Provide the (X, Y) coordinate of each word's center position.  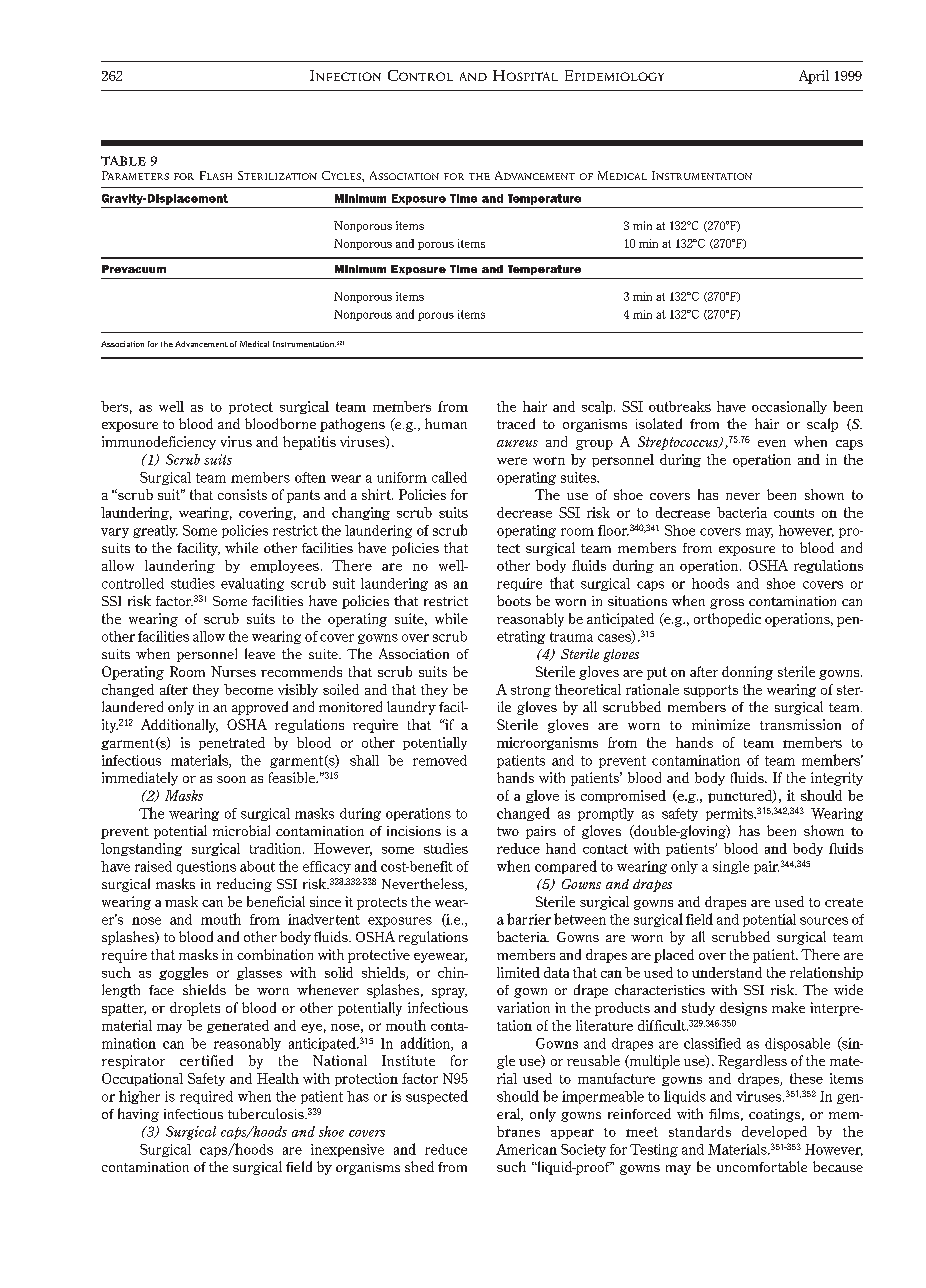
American (526, 1149)
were (512, 461)
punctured (741, 796)
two (508, 831)
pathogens (352, 425)
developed (774, 1132)
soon (231, 779)
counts (794, 513)
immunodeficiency (159, 443)
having (138, 1115)
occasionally (789, 407)
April (814, 77)
